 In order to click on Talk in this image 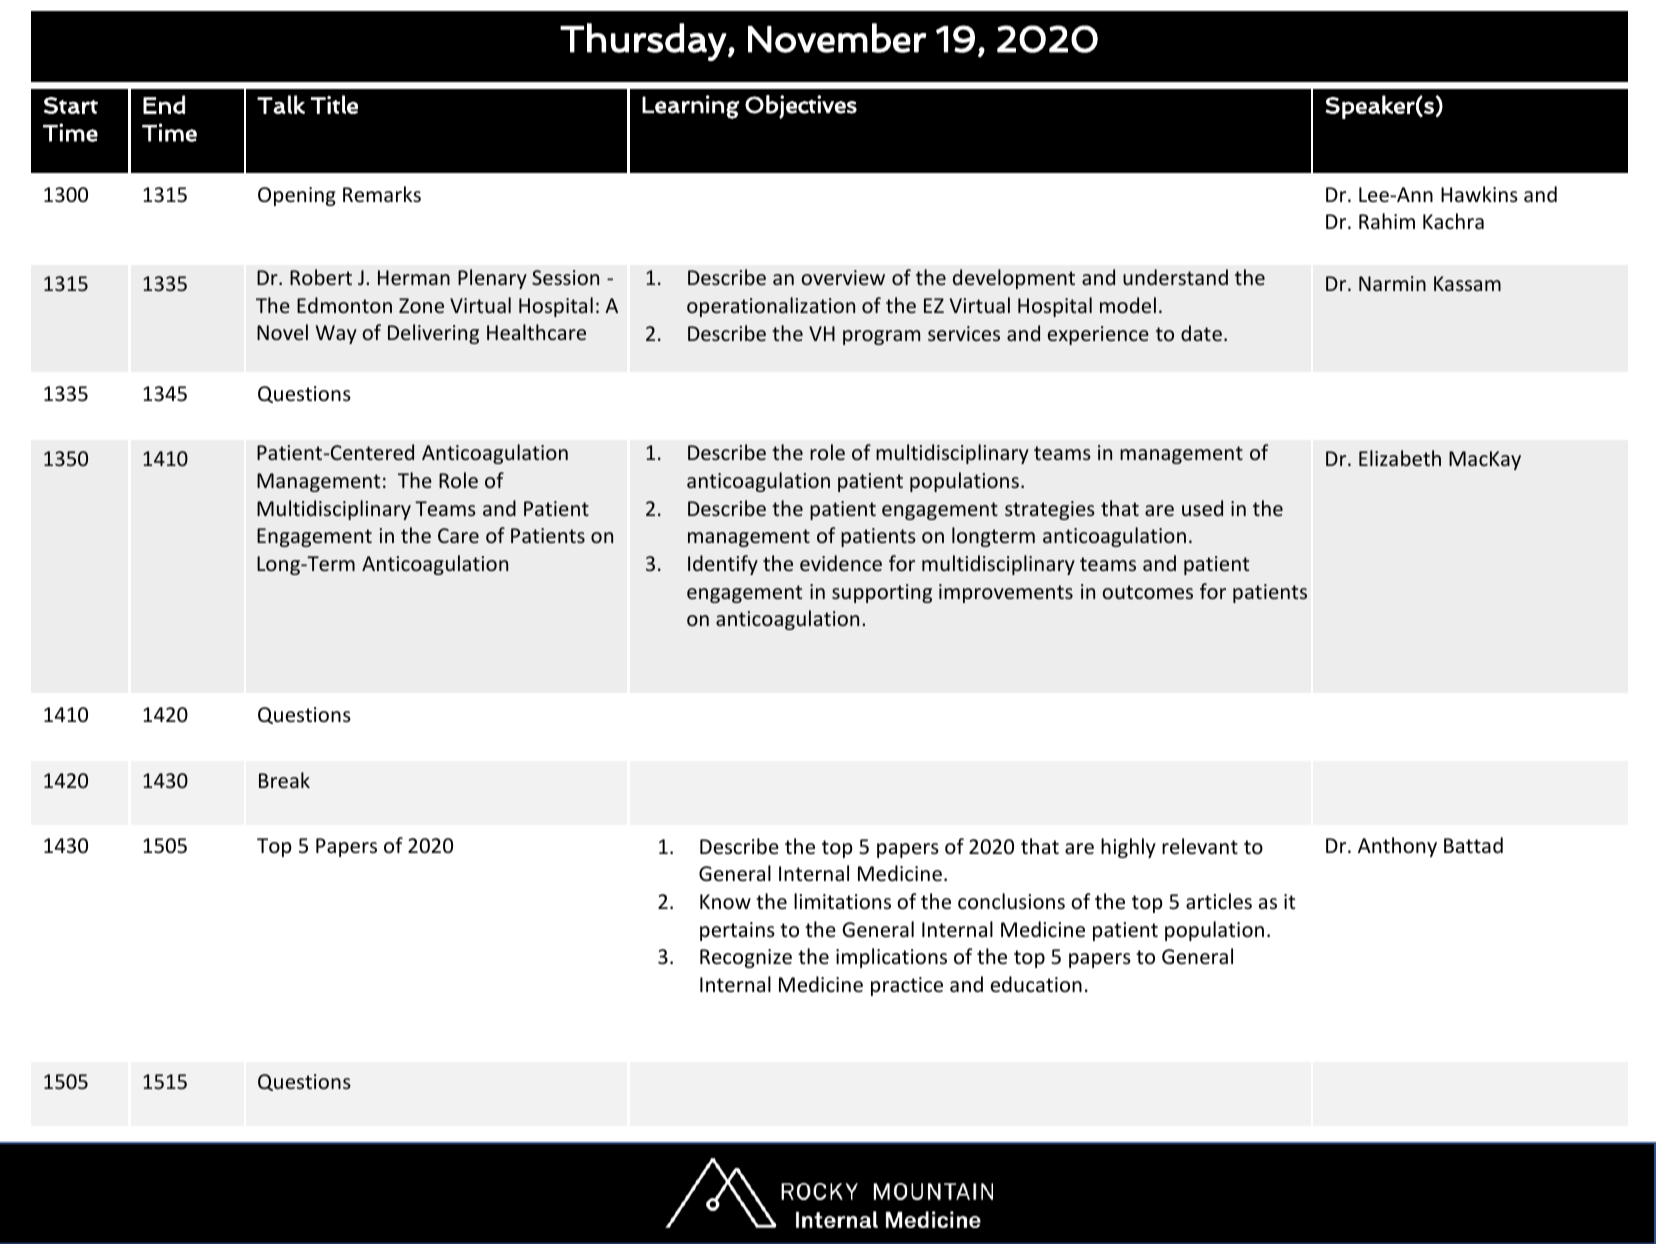, I will do `click(281, 104)`.
